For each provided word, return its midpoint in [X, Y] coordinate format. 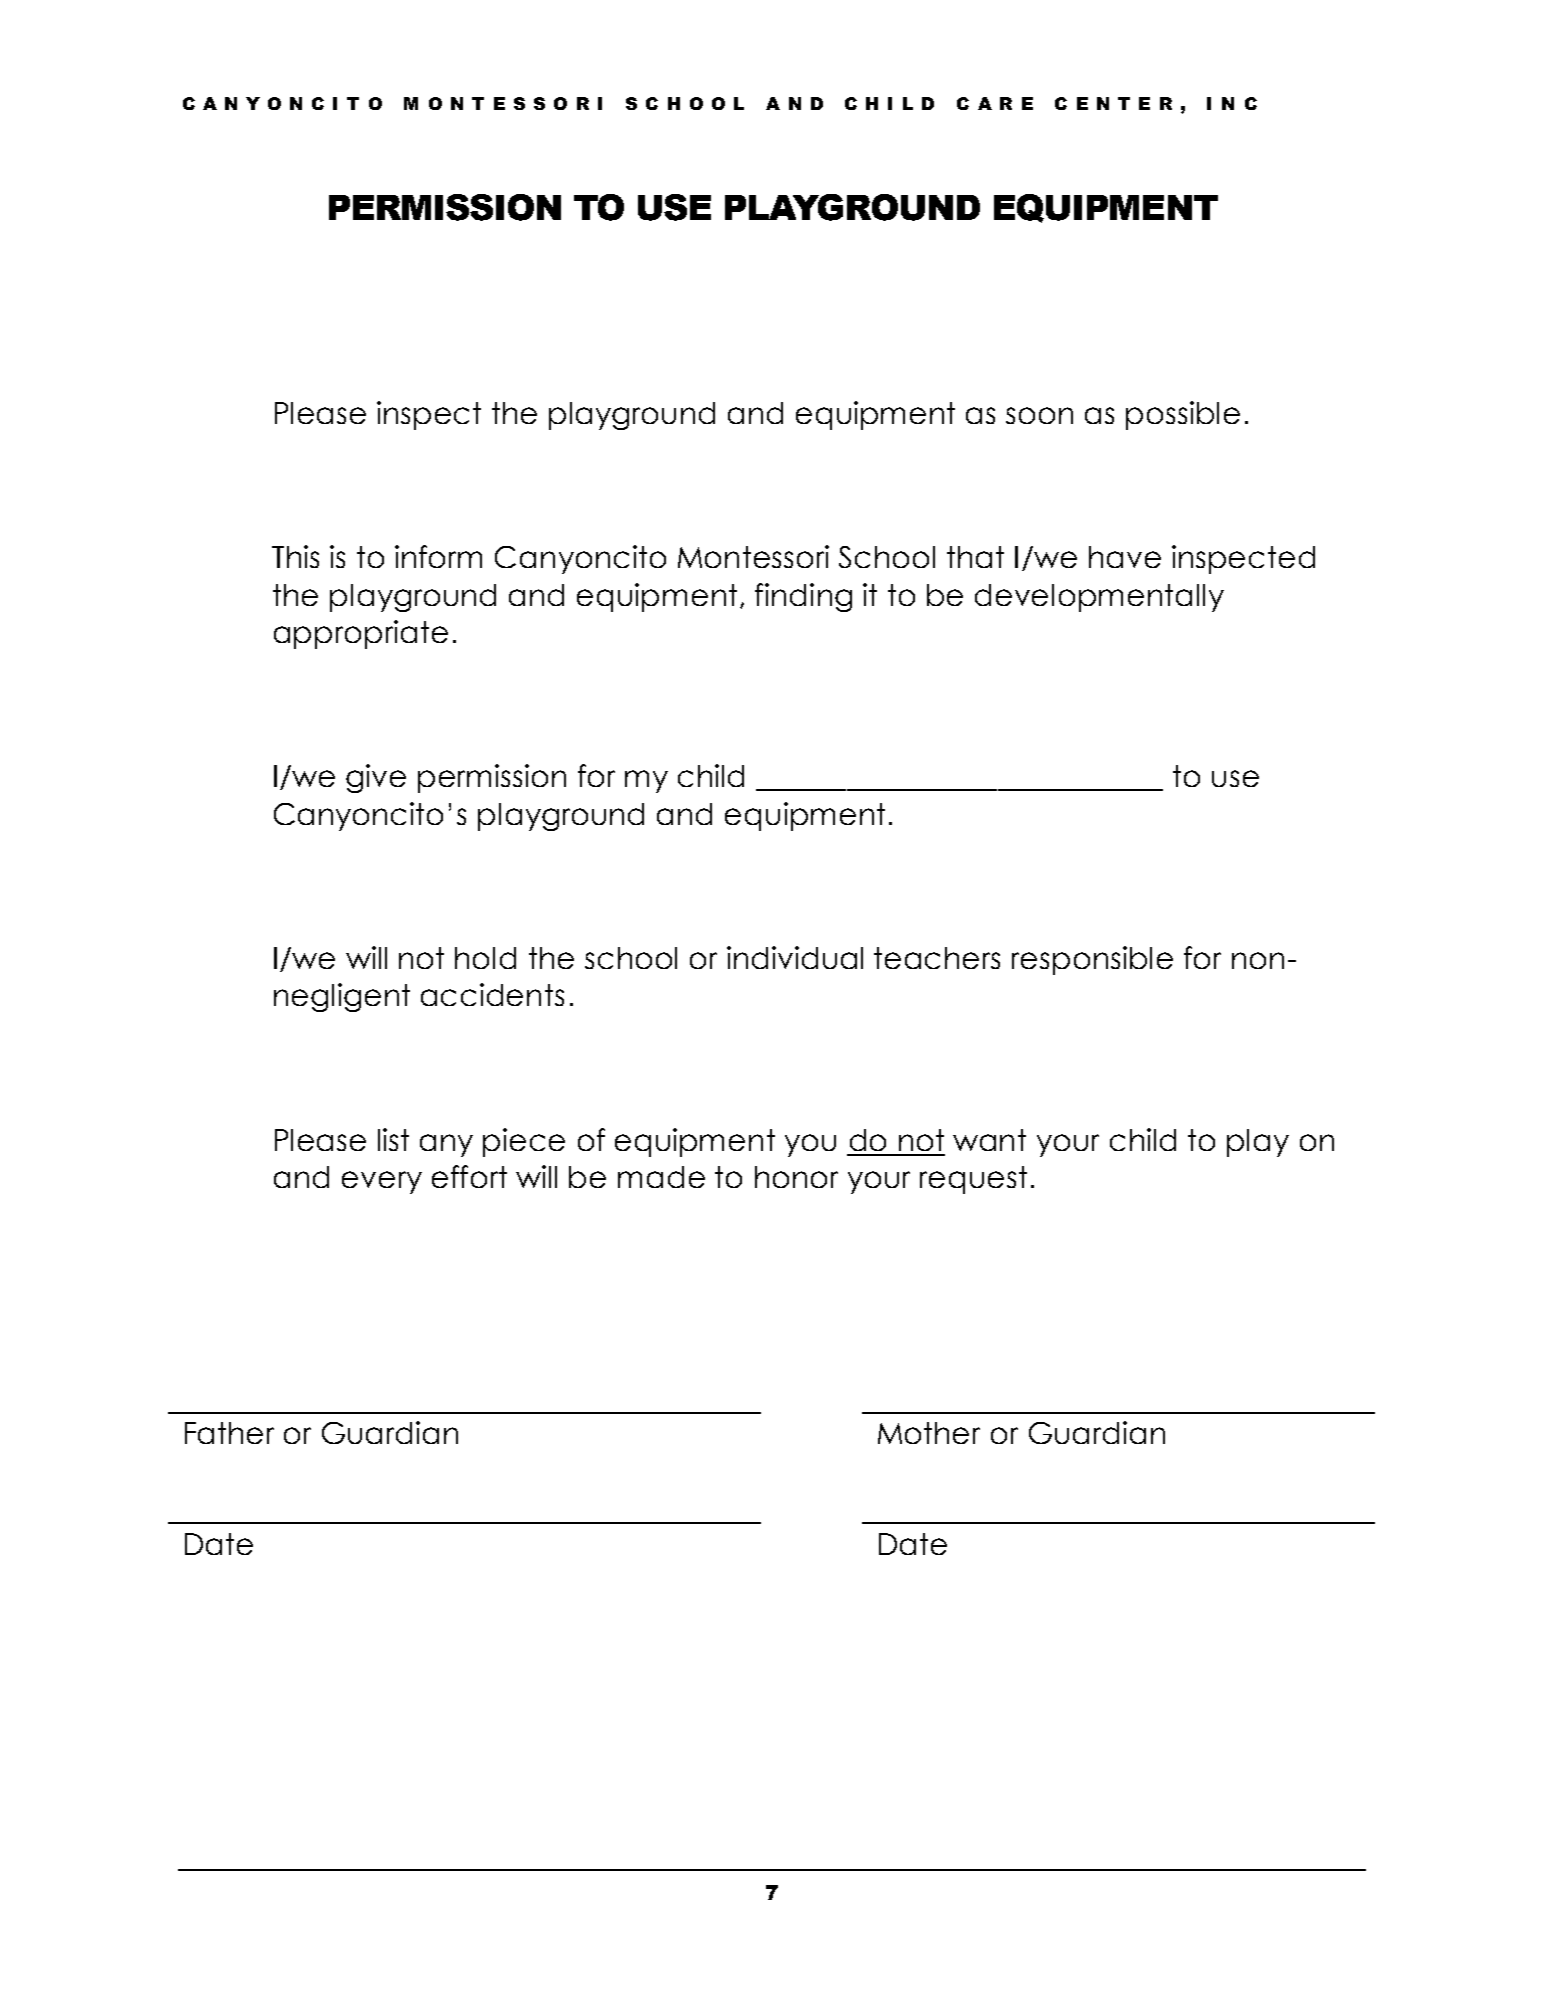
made [661, 1177]
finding [803, 597]
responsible [1092, 960]
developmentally [1099, 598]
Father [229, 1433]
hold [485, 958]
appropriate [361, 634]
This [295, 556]
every [382, 1182]
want [989, 1140]
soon [1039, 415]
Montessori [753, 556]
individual [795, 957]
